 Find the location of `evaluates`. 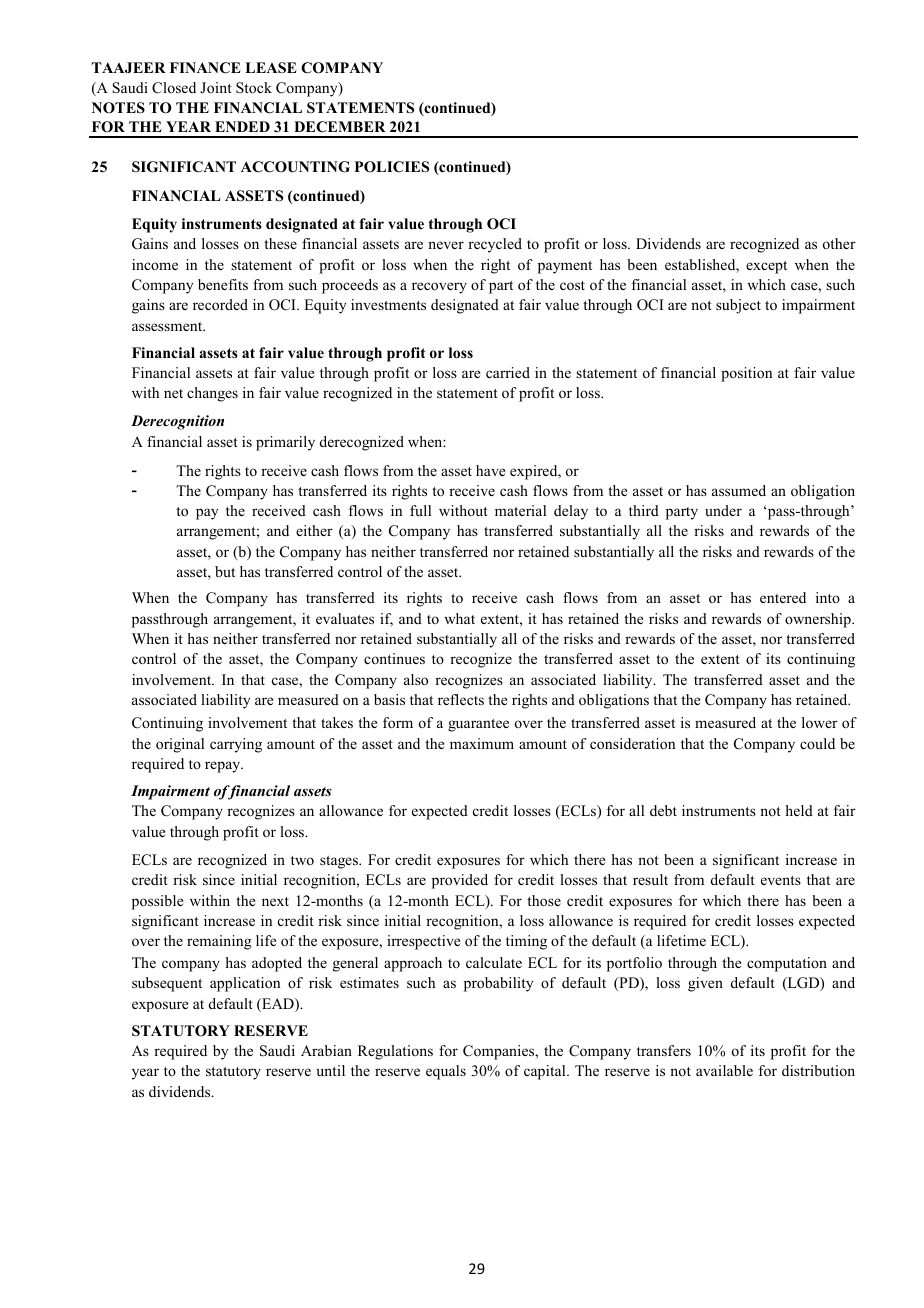

evaluates is located at coordinates (345, 618).
